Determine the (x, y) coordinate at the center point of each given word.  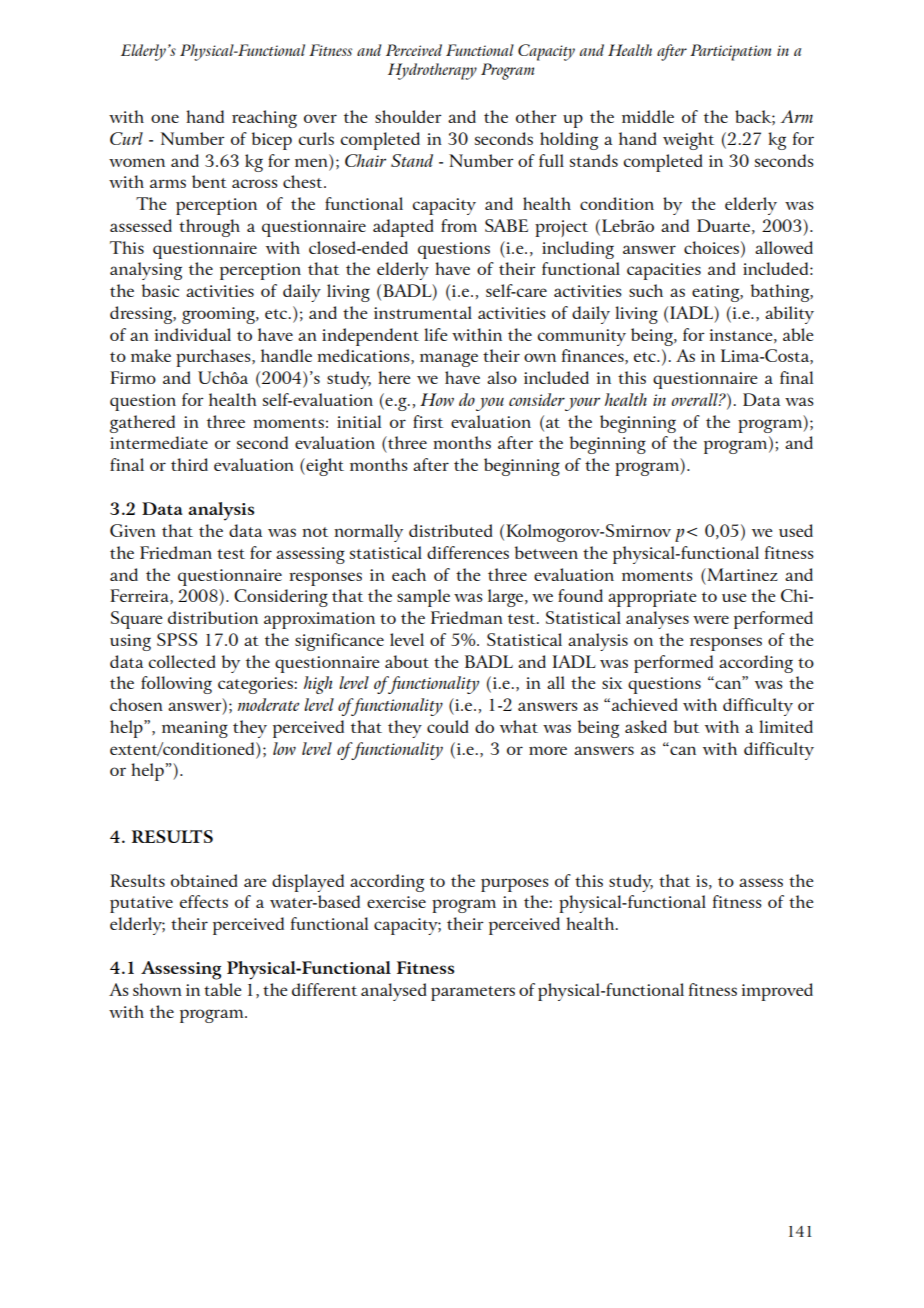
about (407, 661)
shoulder (408, 116)
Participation (730, 52)
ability (789, 315)
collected (182, 661)
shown (157, 989)
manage (449, 360)
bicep (272, 141)
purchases (214, 358)
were (711, 619)
